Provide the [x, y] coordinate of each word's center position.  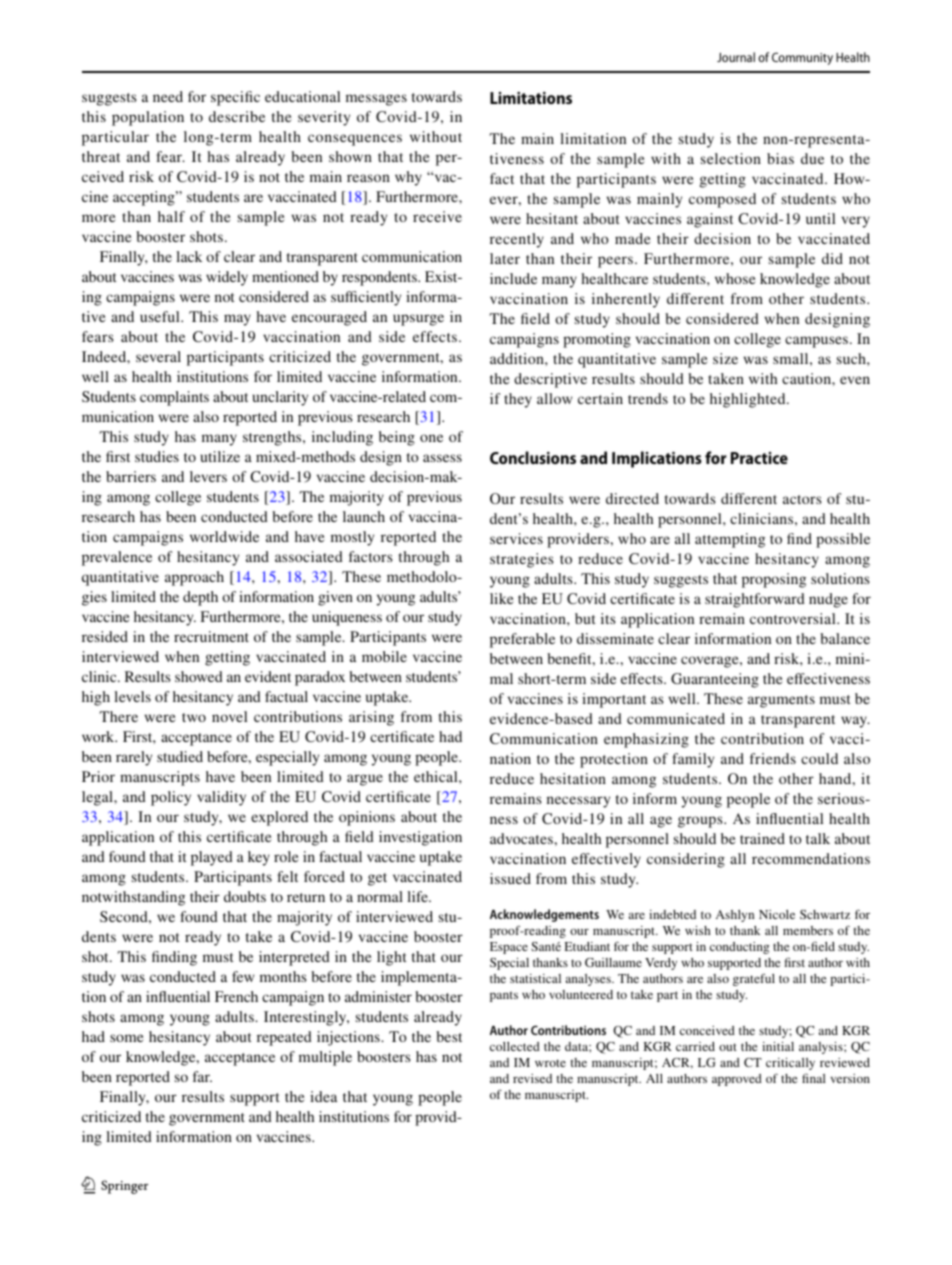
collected [515, 1046]
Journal [736, 57]
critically [790, 1064]
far [202, 1076]
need [168, 96]
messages [376, 100]
